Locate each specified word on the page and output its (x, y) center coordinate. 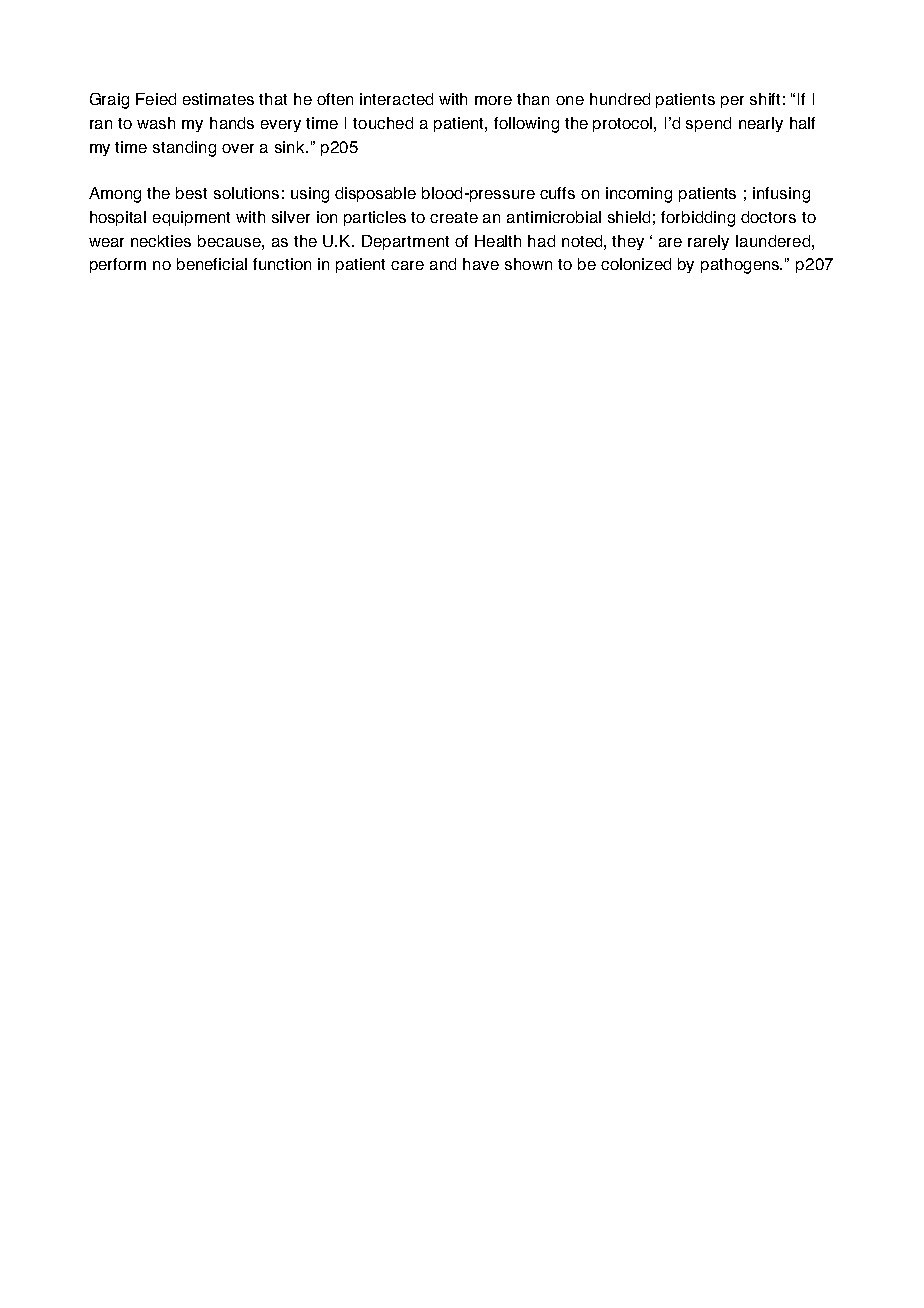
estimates (218, 99)
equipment (191, 218)
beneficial (212, 264)
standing (184, 149)
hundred (620, 99)
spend (708, 124)
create (454, 217)
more (493, 100)
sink (291, 147)
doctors (768, 217)
